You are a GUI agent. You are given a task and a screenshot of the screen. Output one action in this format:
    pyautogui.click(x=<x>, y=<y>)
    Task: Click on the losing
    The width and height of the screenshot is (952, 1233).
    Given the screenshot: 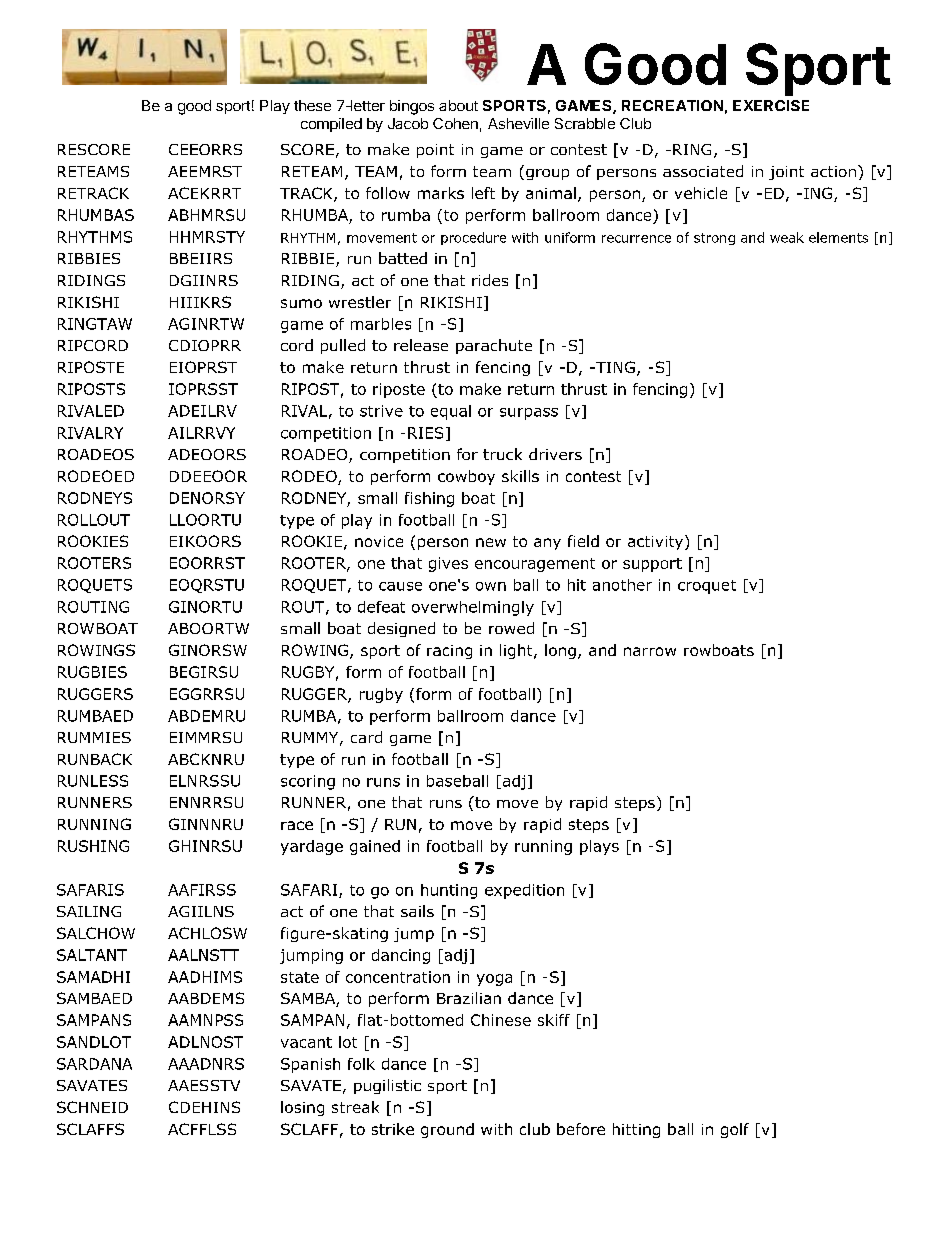 What is the action you would take?
    pyautogui.click(x=302, y=1108)
